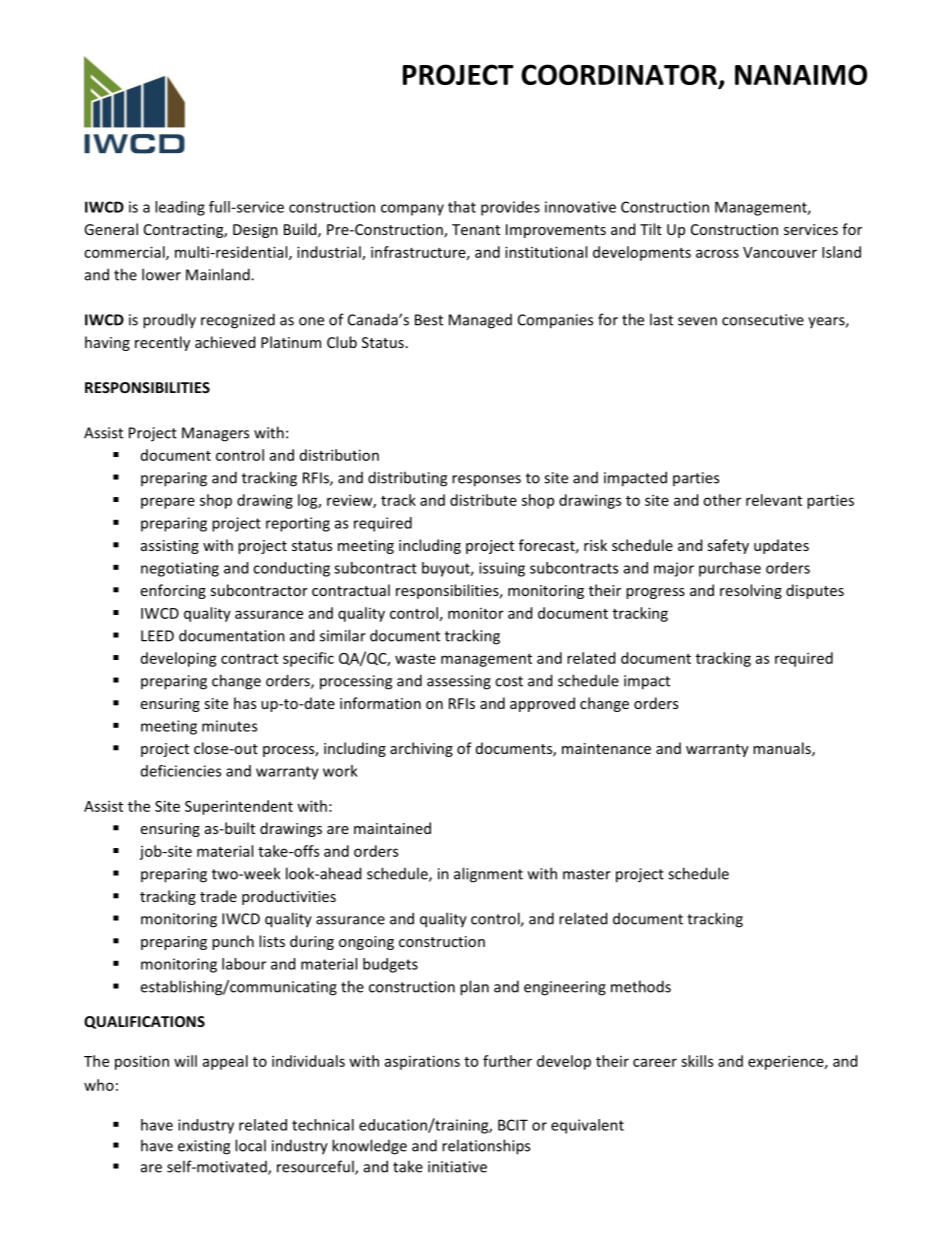 Image resolution: width=952 pixels, height=1233 pixels. What do you see at coordinates (480, 321) in the image?
I see `Managed` at bounding box center [480, 321].
